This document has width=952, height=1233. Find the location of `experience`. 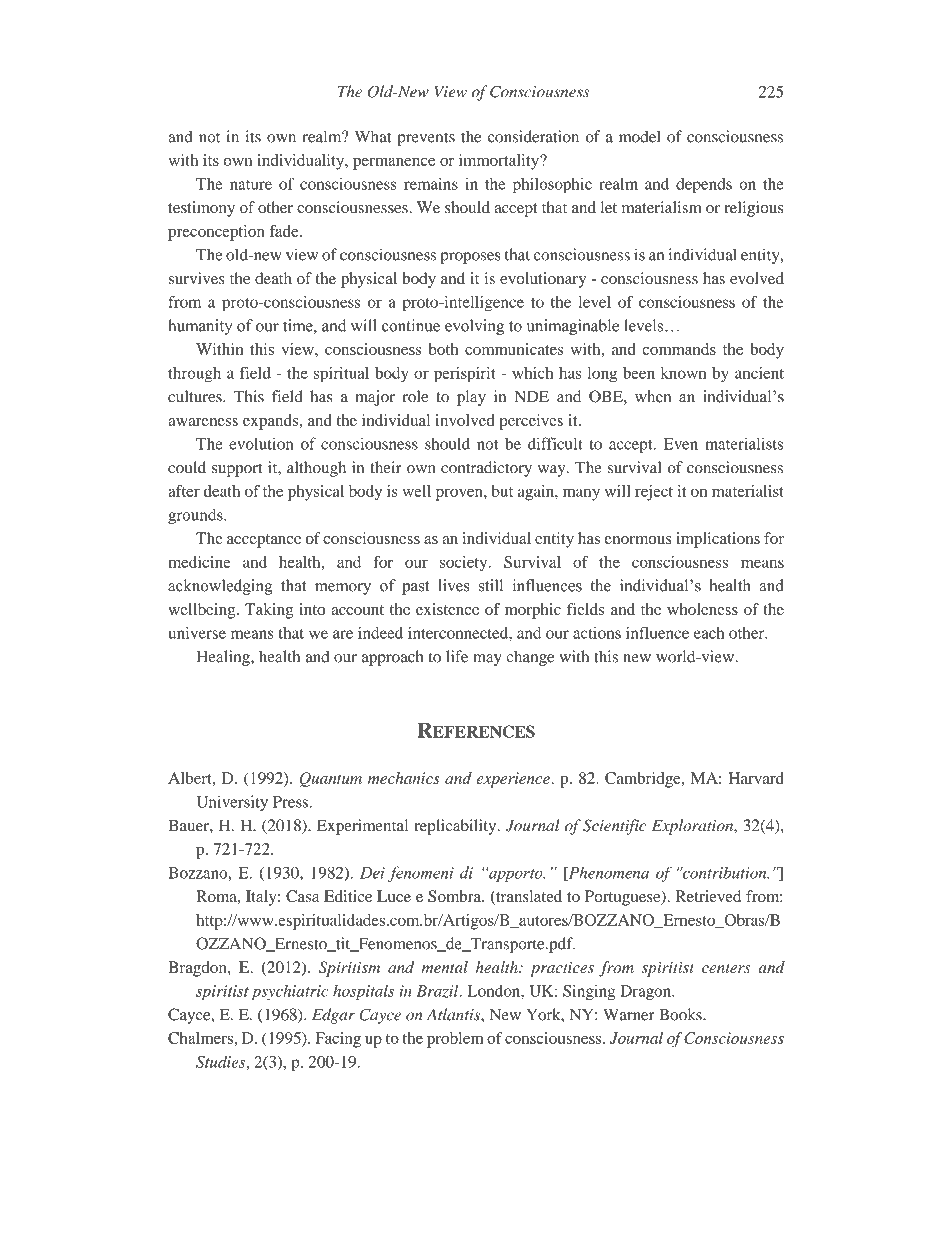

experience is located at coordinates (514, 780).
